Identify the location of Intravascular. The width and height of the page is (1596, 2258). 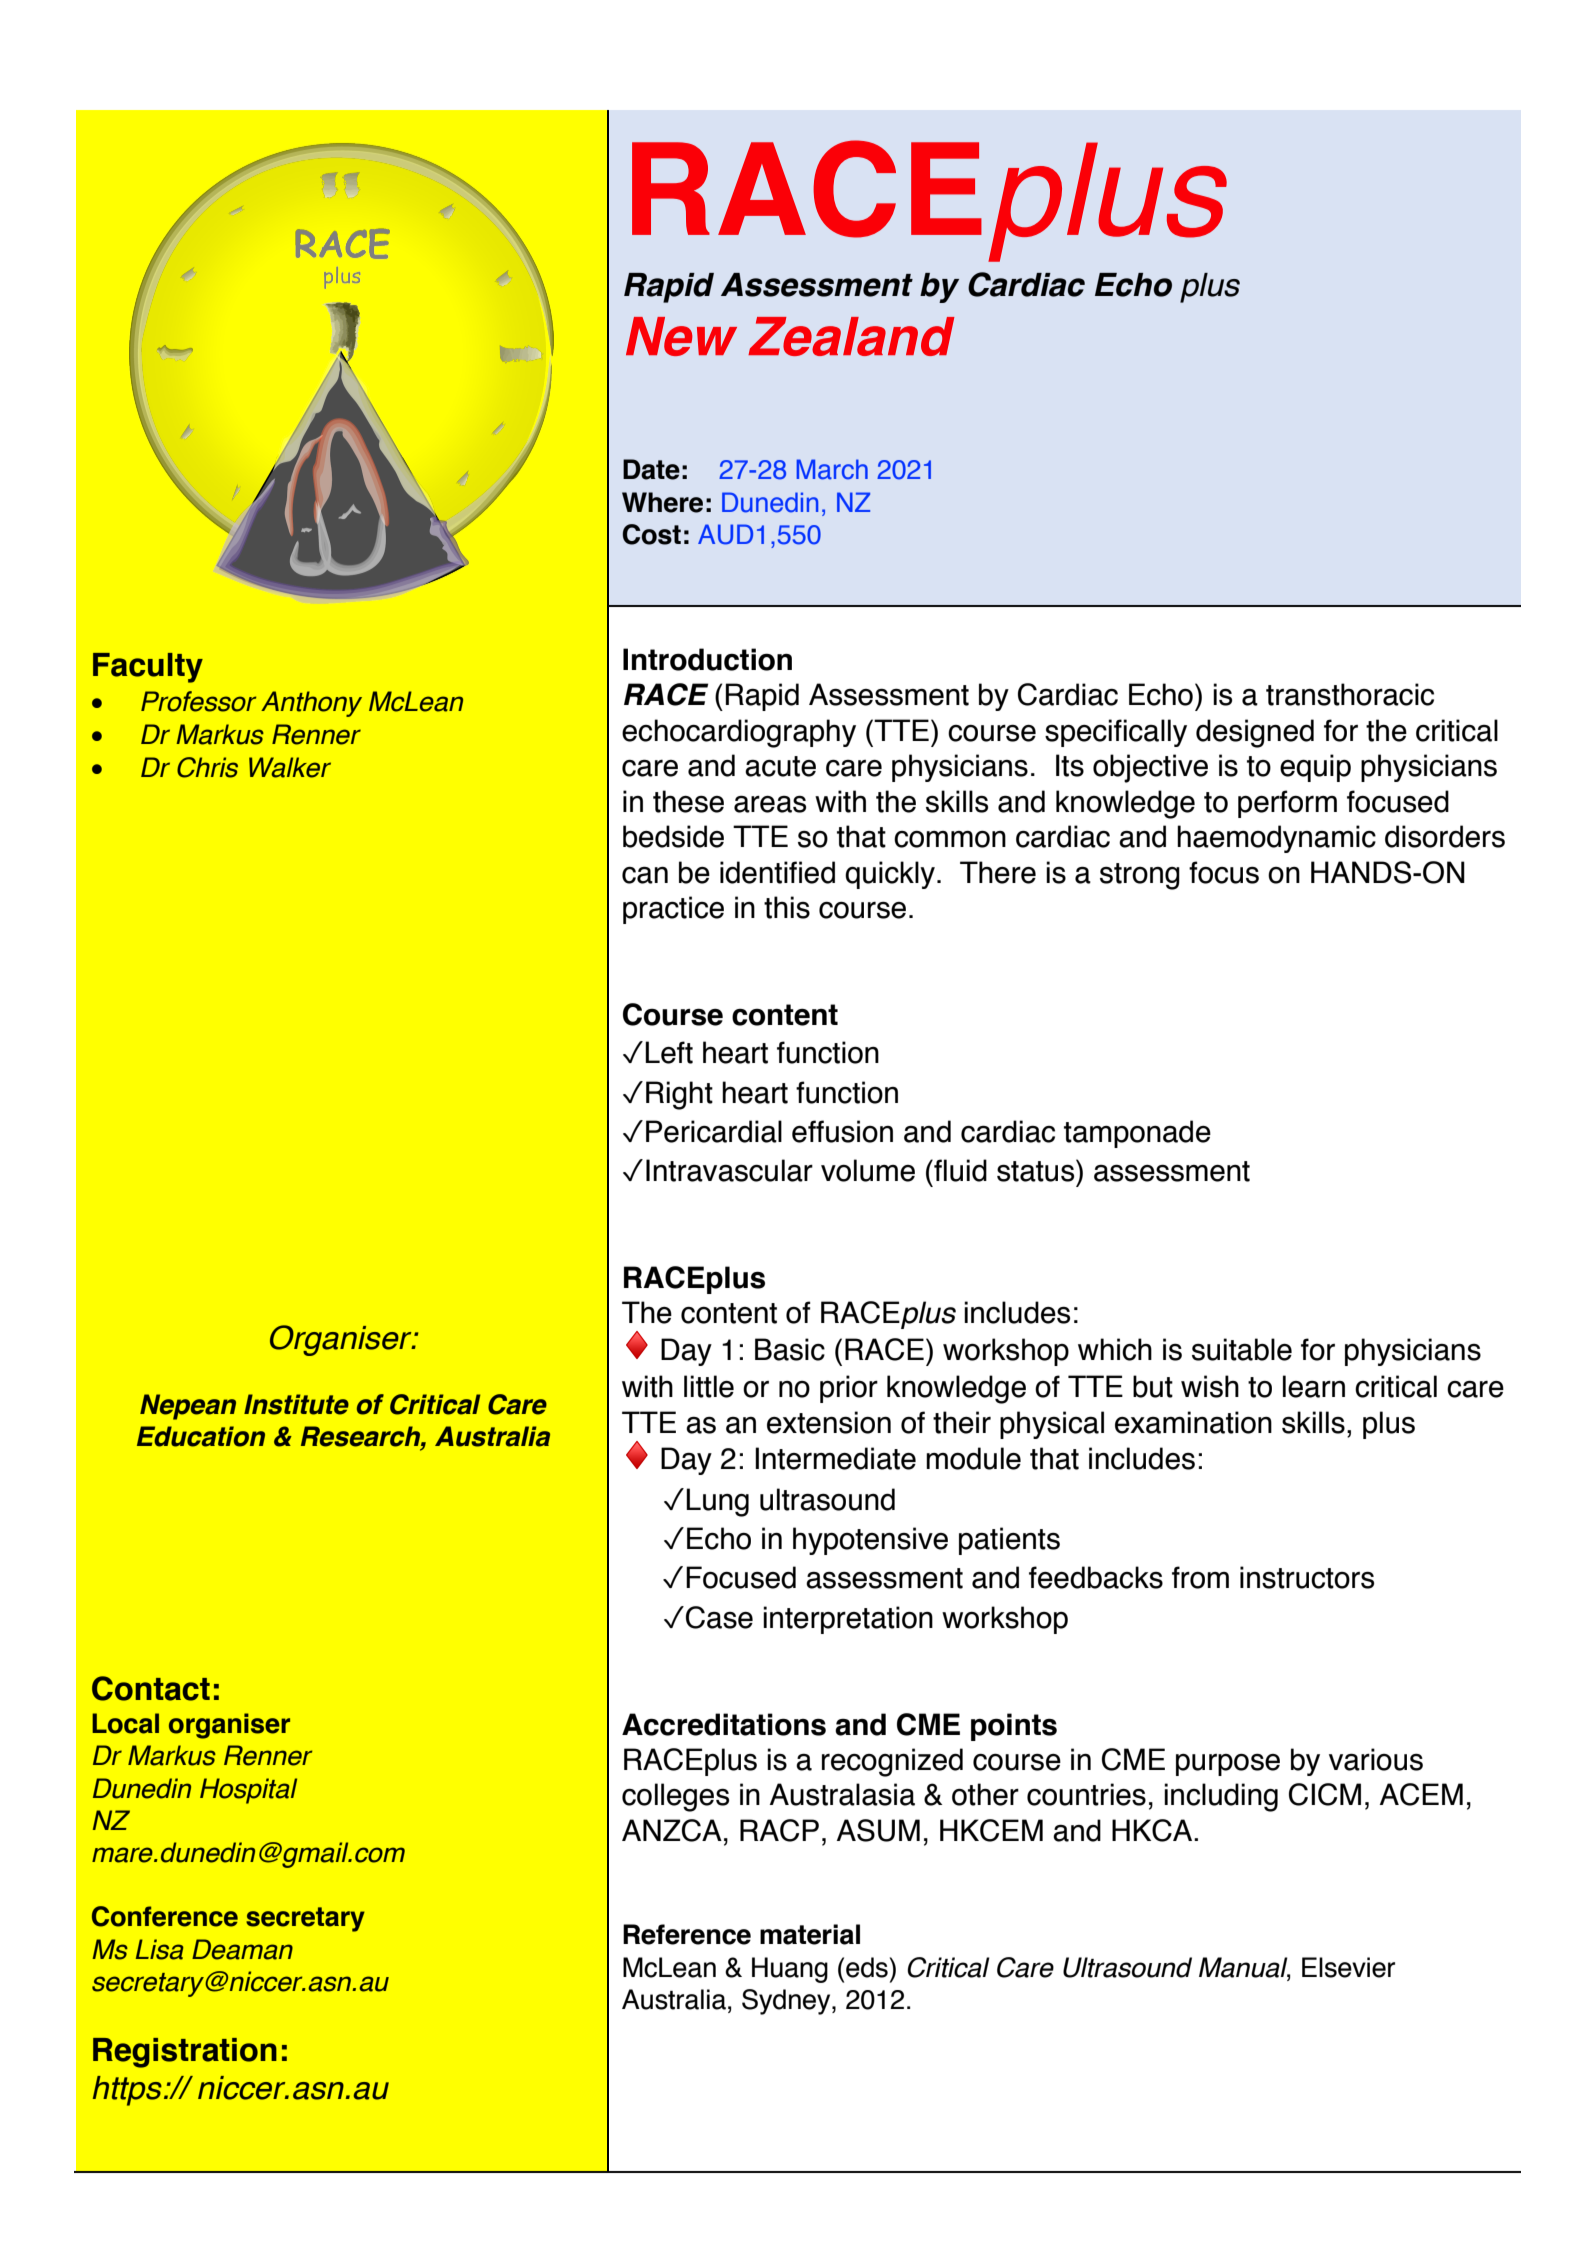
(729, 1170).
